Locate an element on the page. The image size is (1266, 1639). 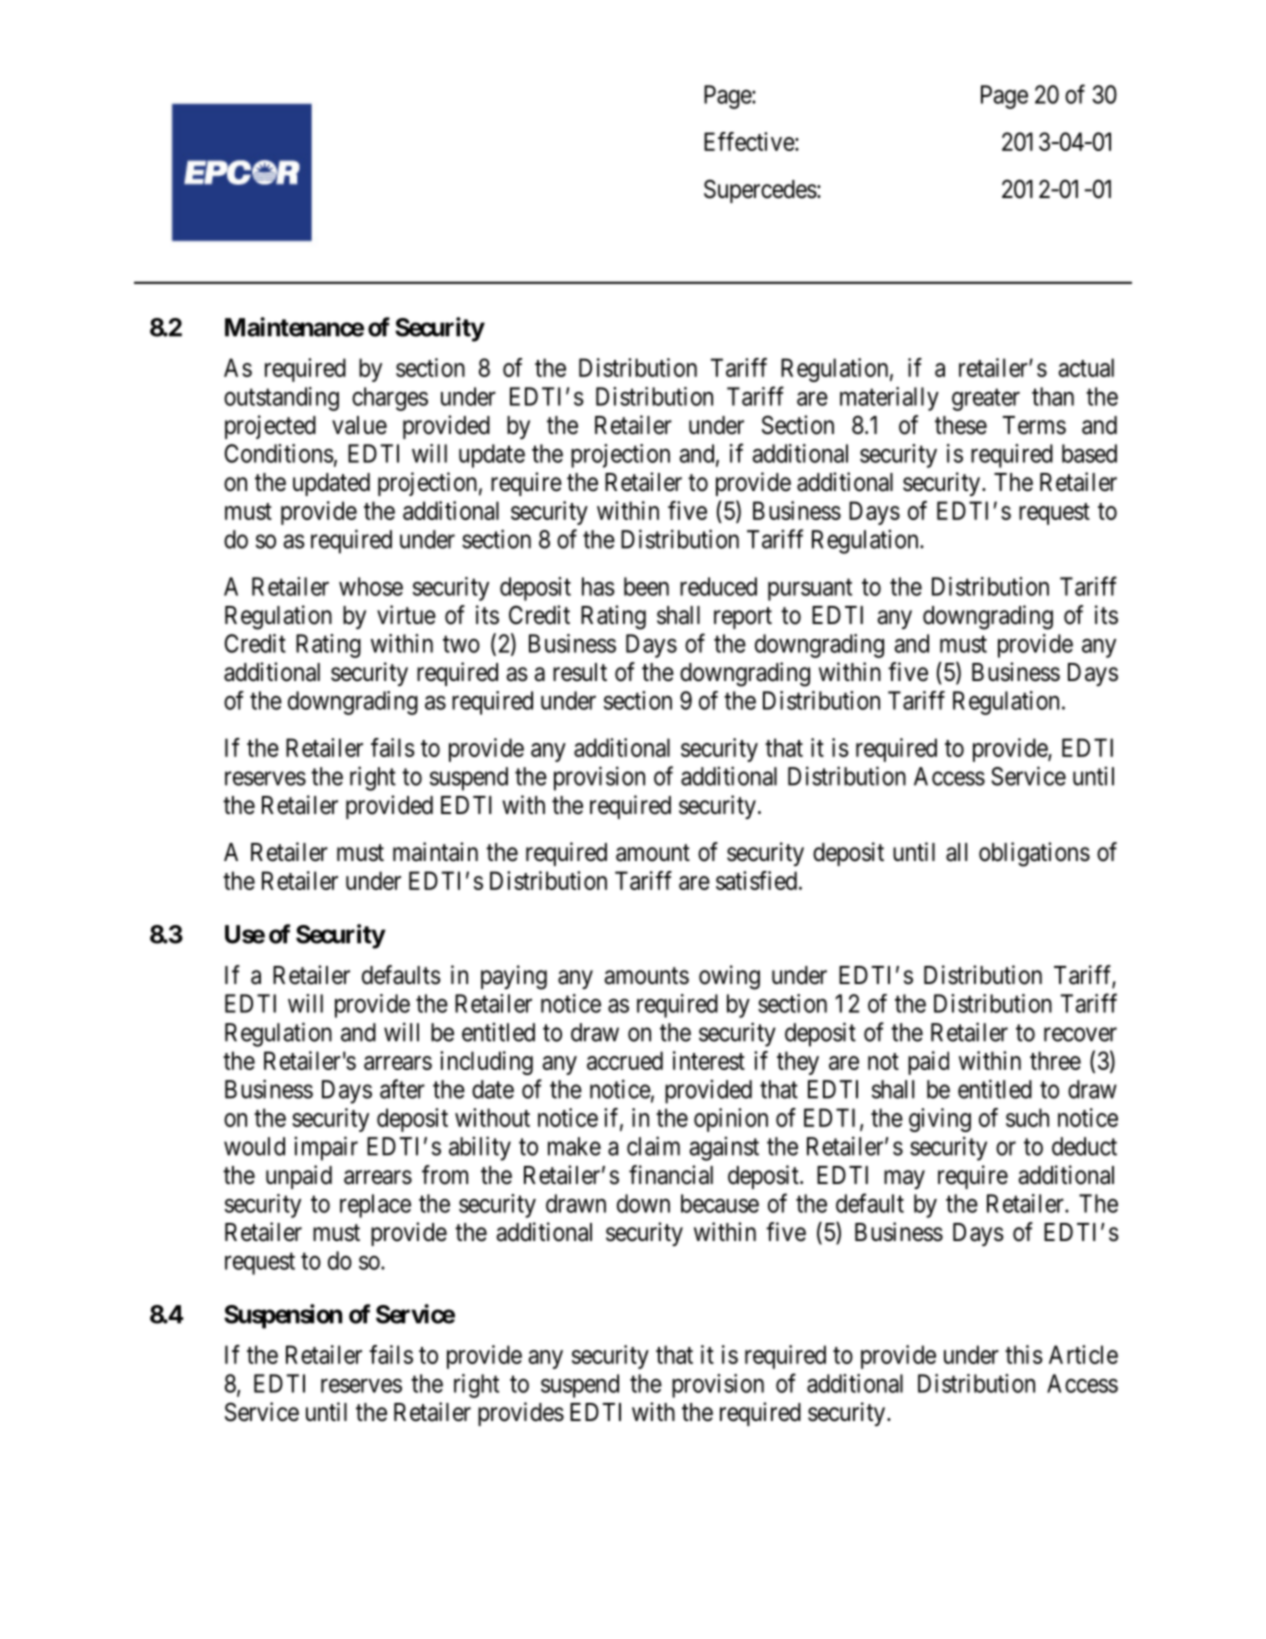
been is located at coordinates (646, 586).
